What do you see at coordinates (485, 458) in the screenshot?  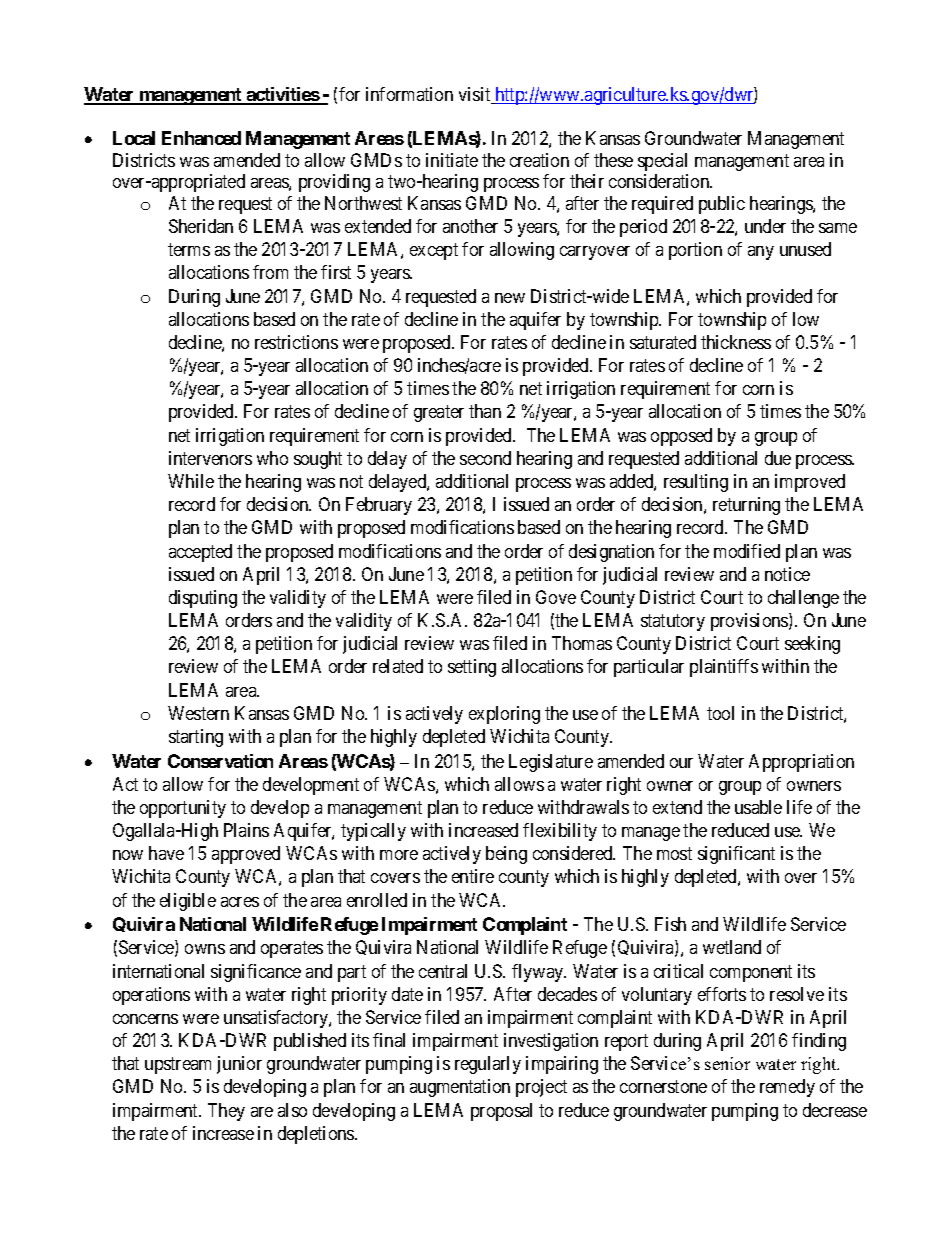 I see `second` at bounding box center [485, 458].
